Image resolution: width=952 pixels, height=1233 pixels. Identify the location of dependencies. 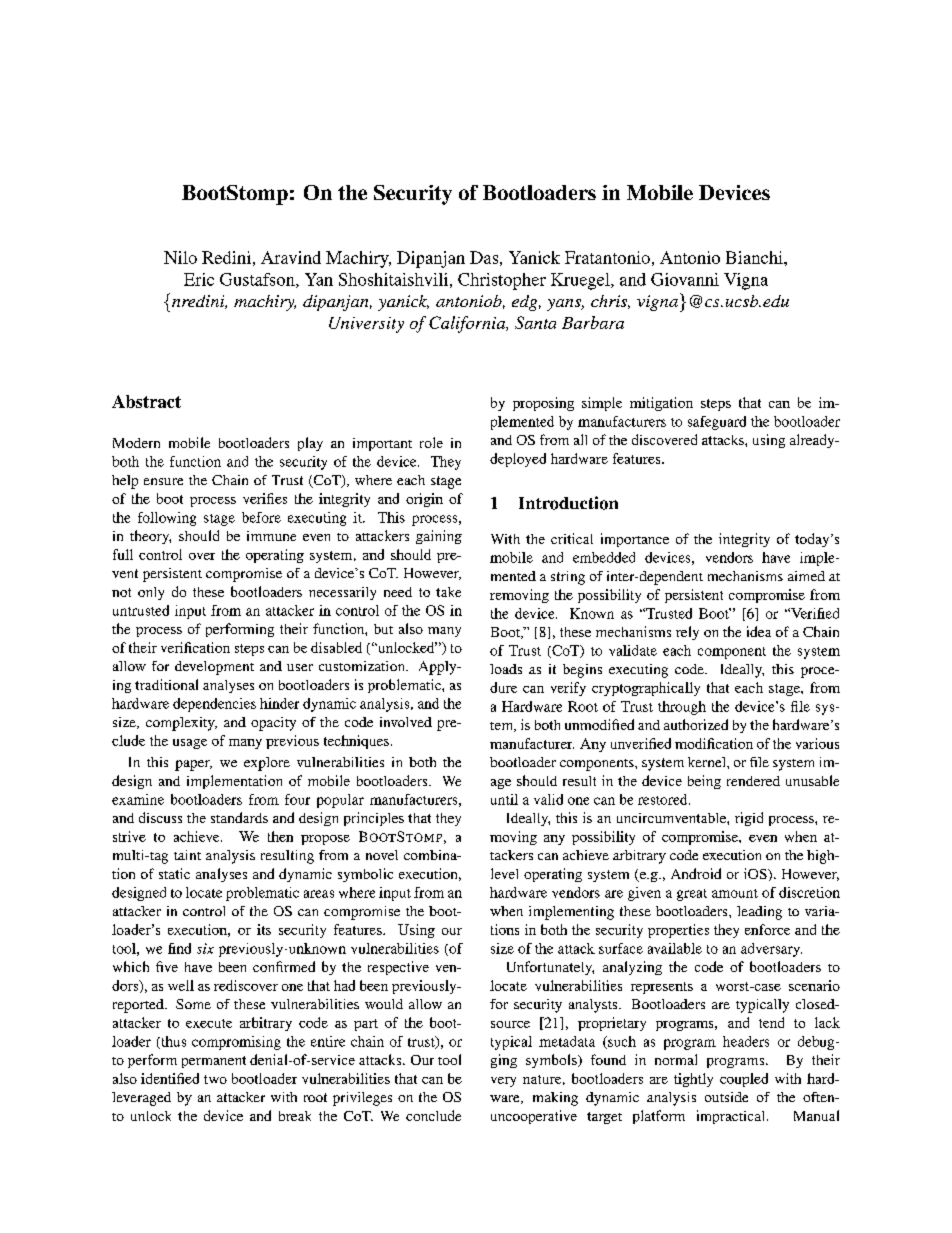
(214, 705).
